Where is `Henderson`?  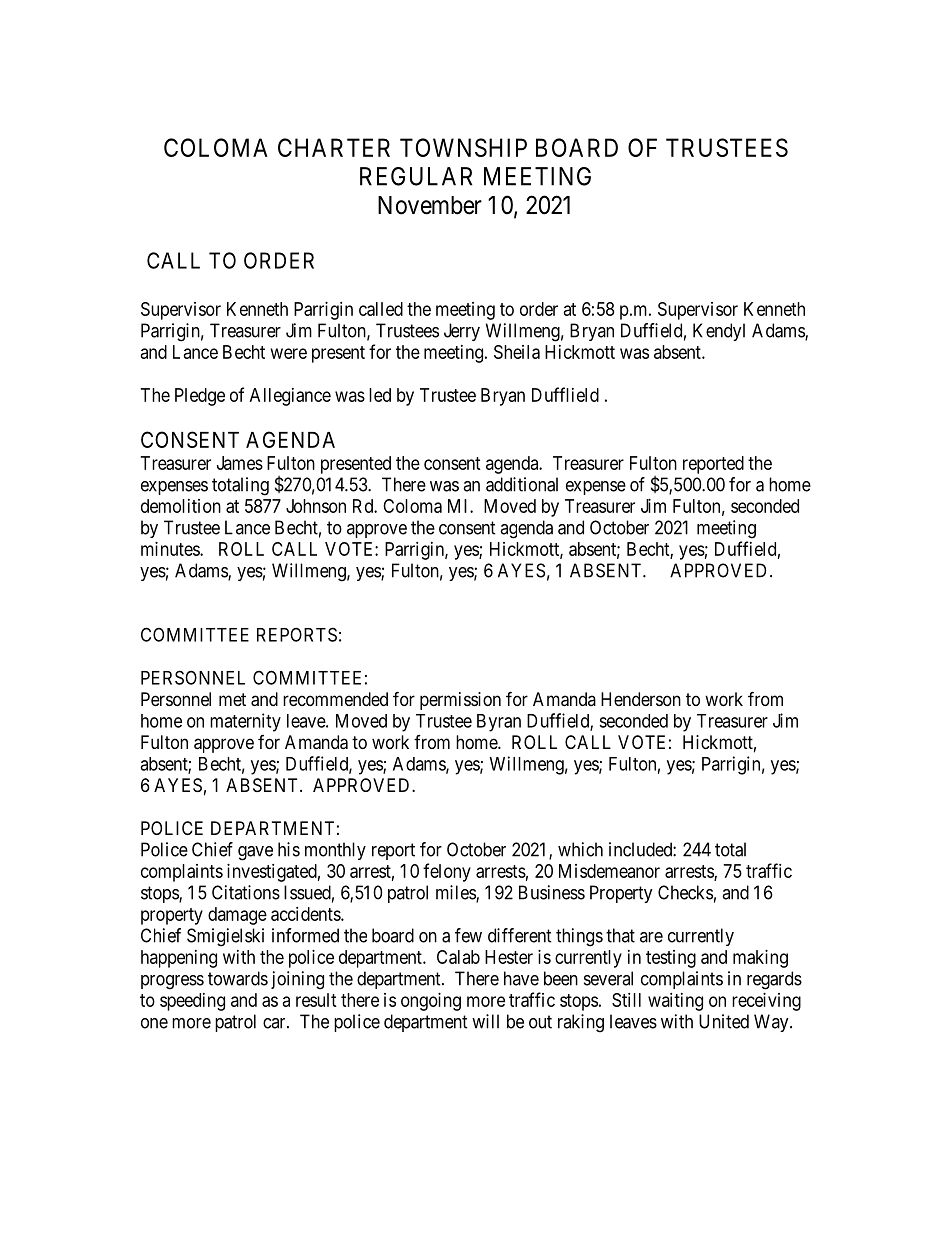 Henderson is located at coordinates (641, 699).
